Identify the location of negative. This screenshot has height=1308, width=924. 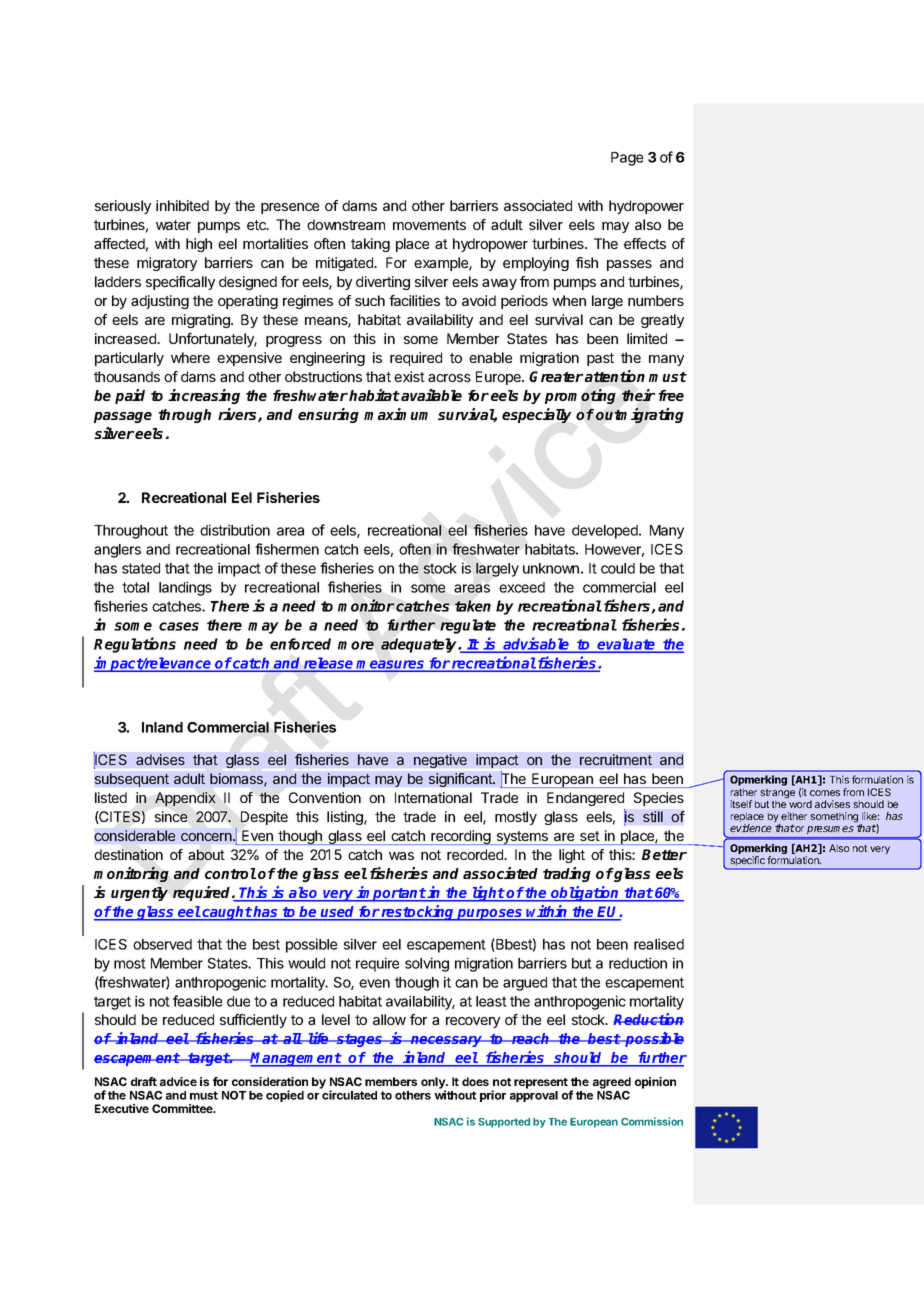
(440, 761).
